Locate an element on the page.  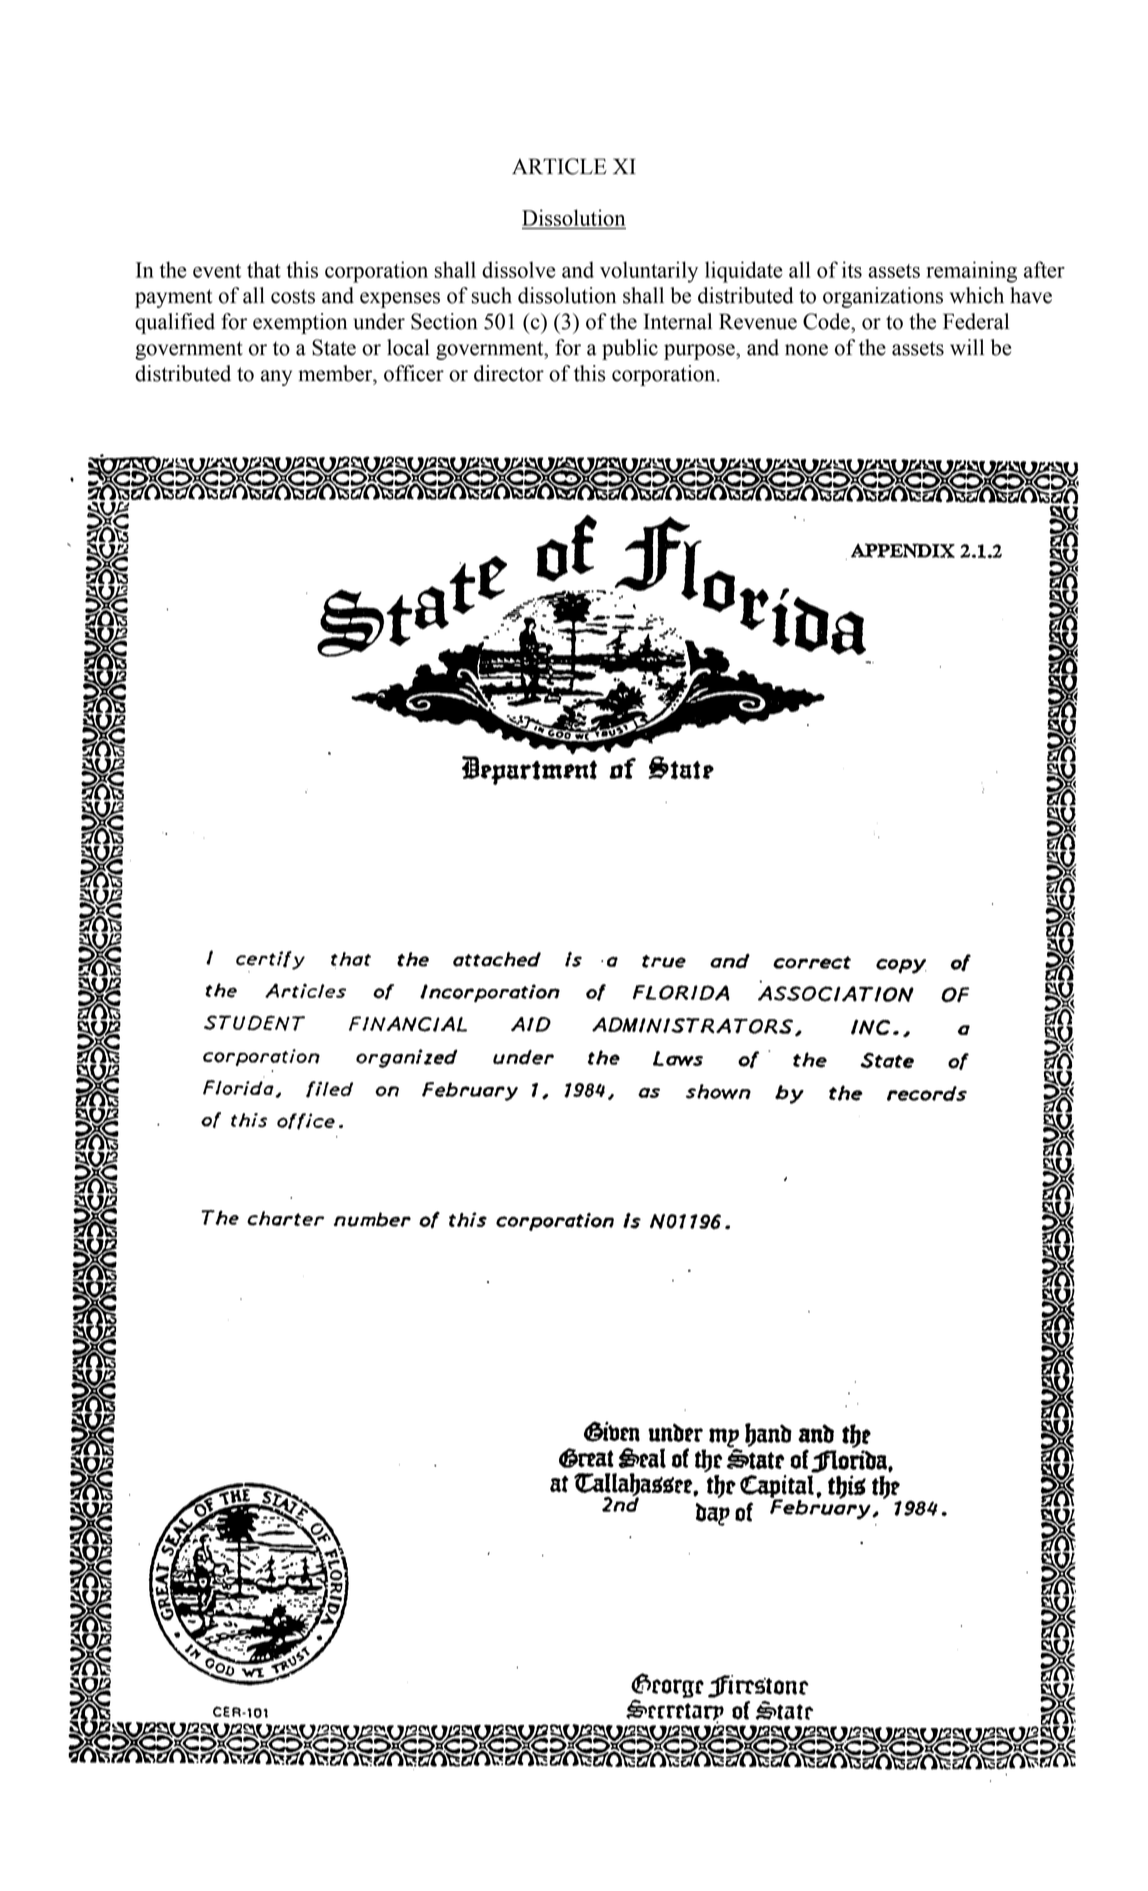
event is located at coordinates (217, 271).
